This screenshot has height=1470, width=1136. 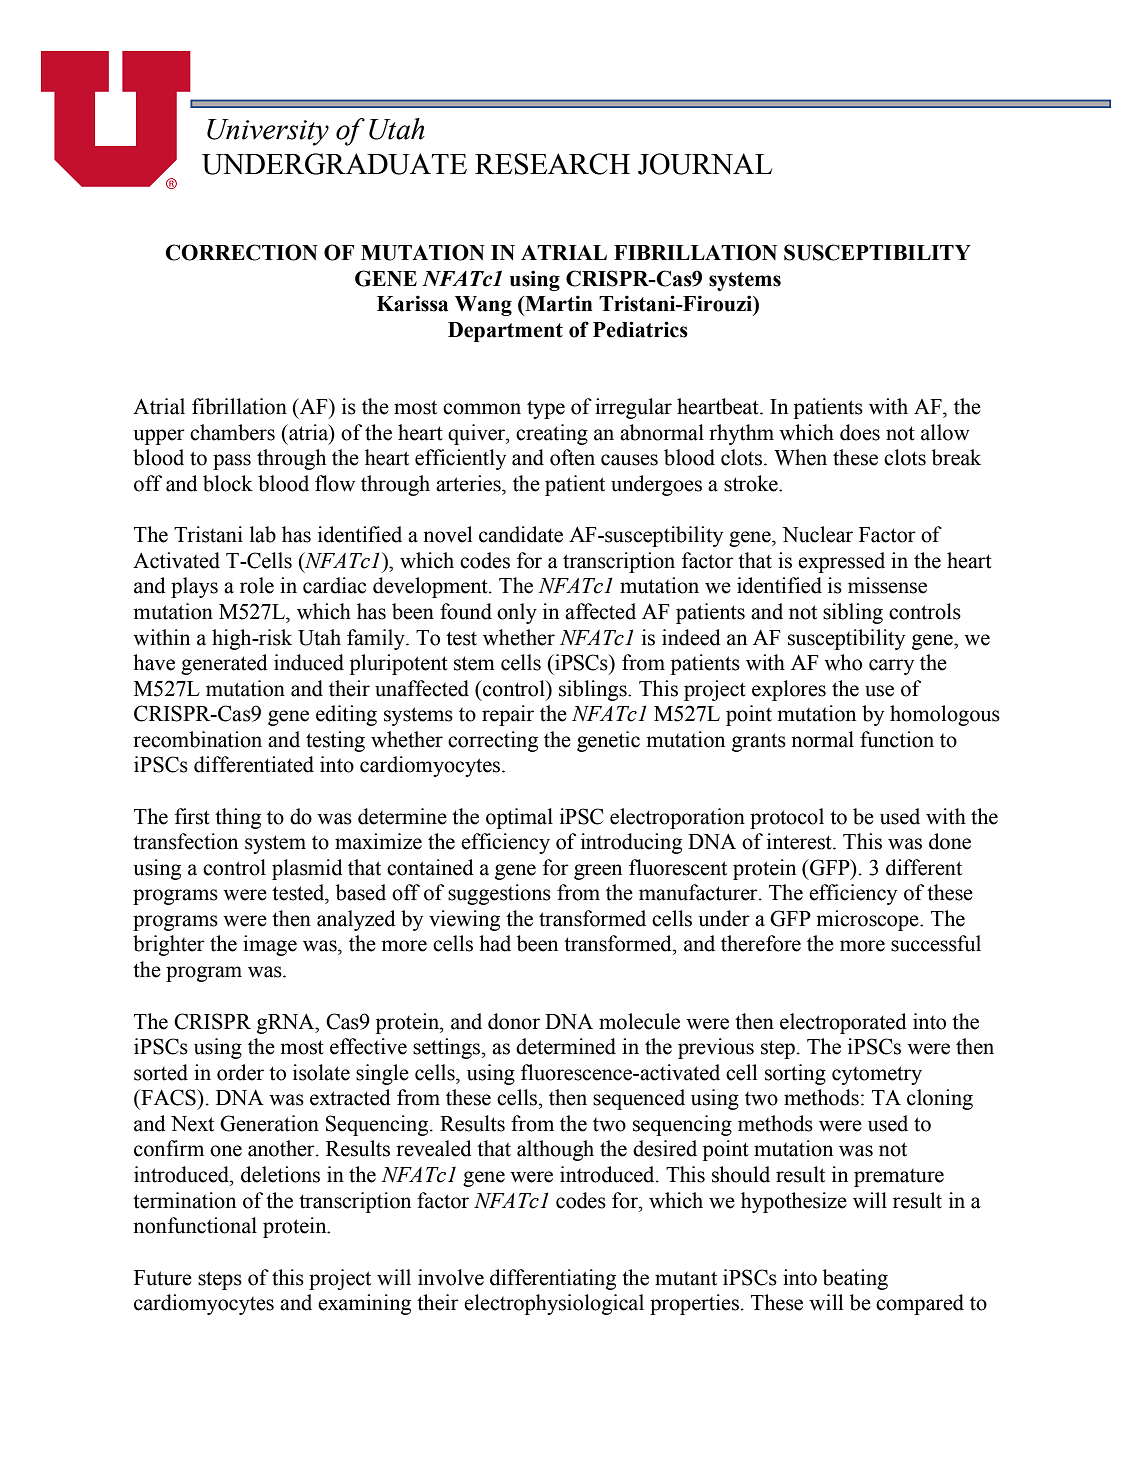 I want to click on Future, so click(x=163, y=1278).
